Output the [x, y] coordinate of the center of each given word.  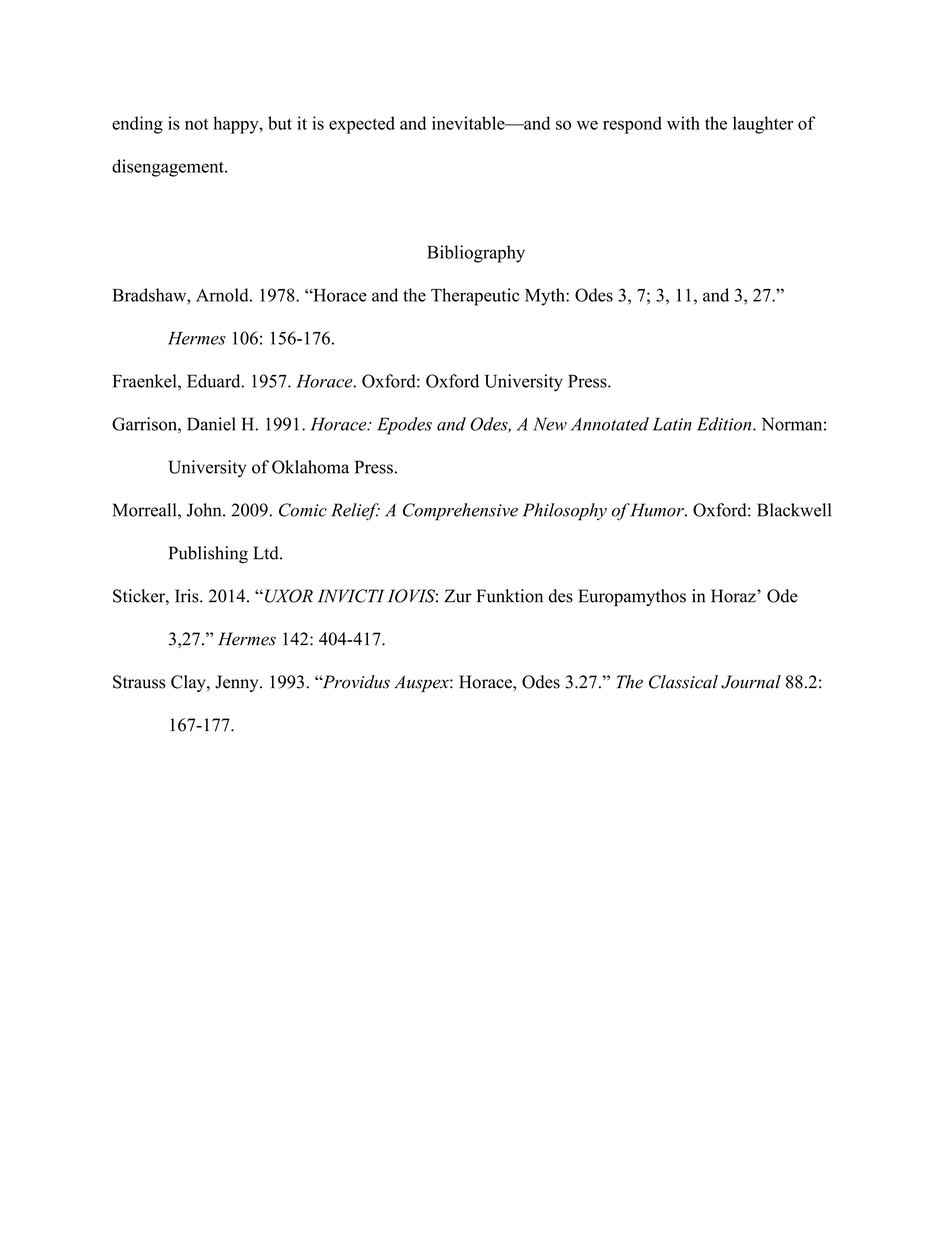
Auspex [422, 683]
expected [362, 125]
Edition [725, 424]
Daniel [211, 424]
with [683, 123]
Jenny [238, 683]
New [550, 424]
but [280, 123]
